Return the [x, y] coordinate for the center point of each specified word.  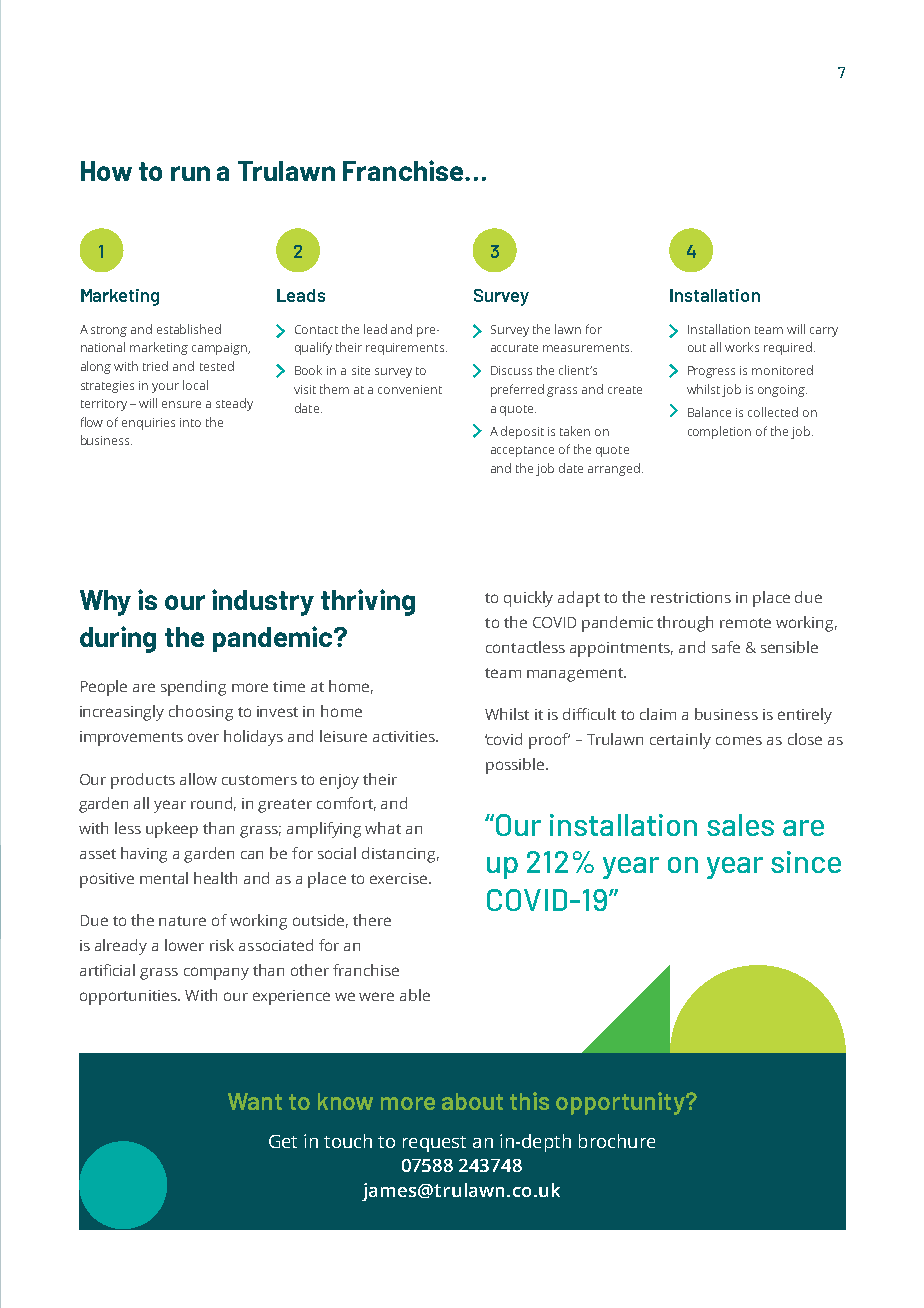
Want [255, 1101]
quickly [528, 599]
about [472, 1101]
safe [726, 647]
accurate [514, 348]
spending [193, 688]
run [190, 173]
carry [824, 332]
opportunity [621, 1103]
